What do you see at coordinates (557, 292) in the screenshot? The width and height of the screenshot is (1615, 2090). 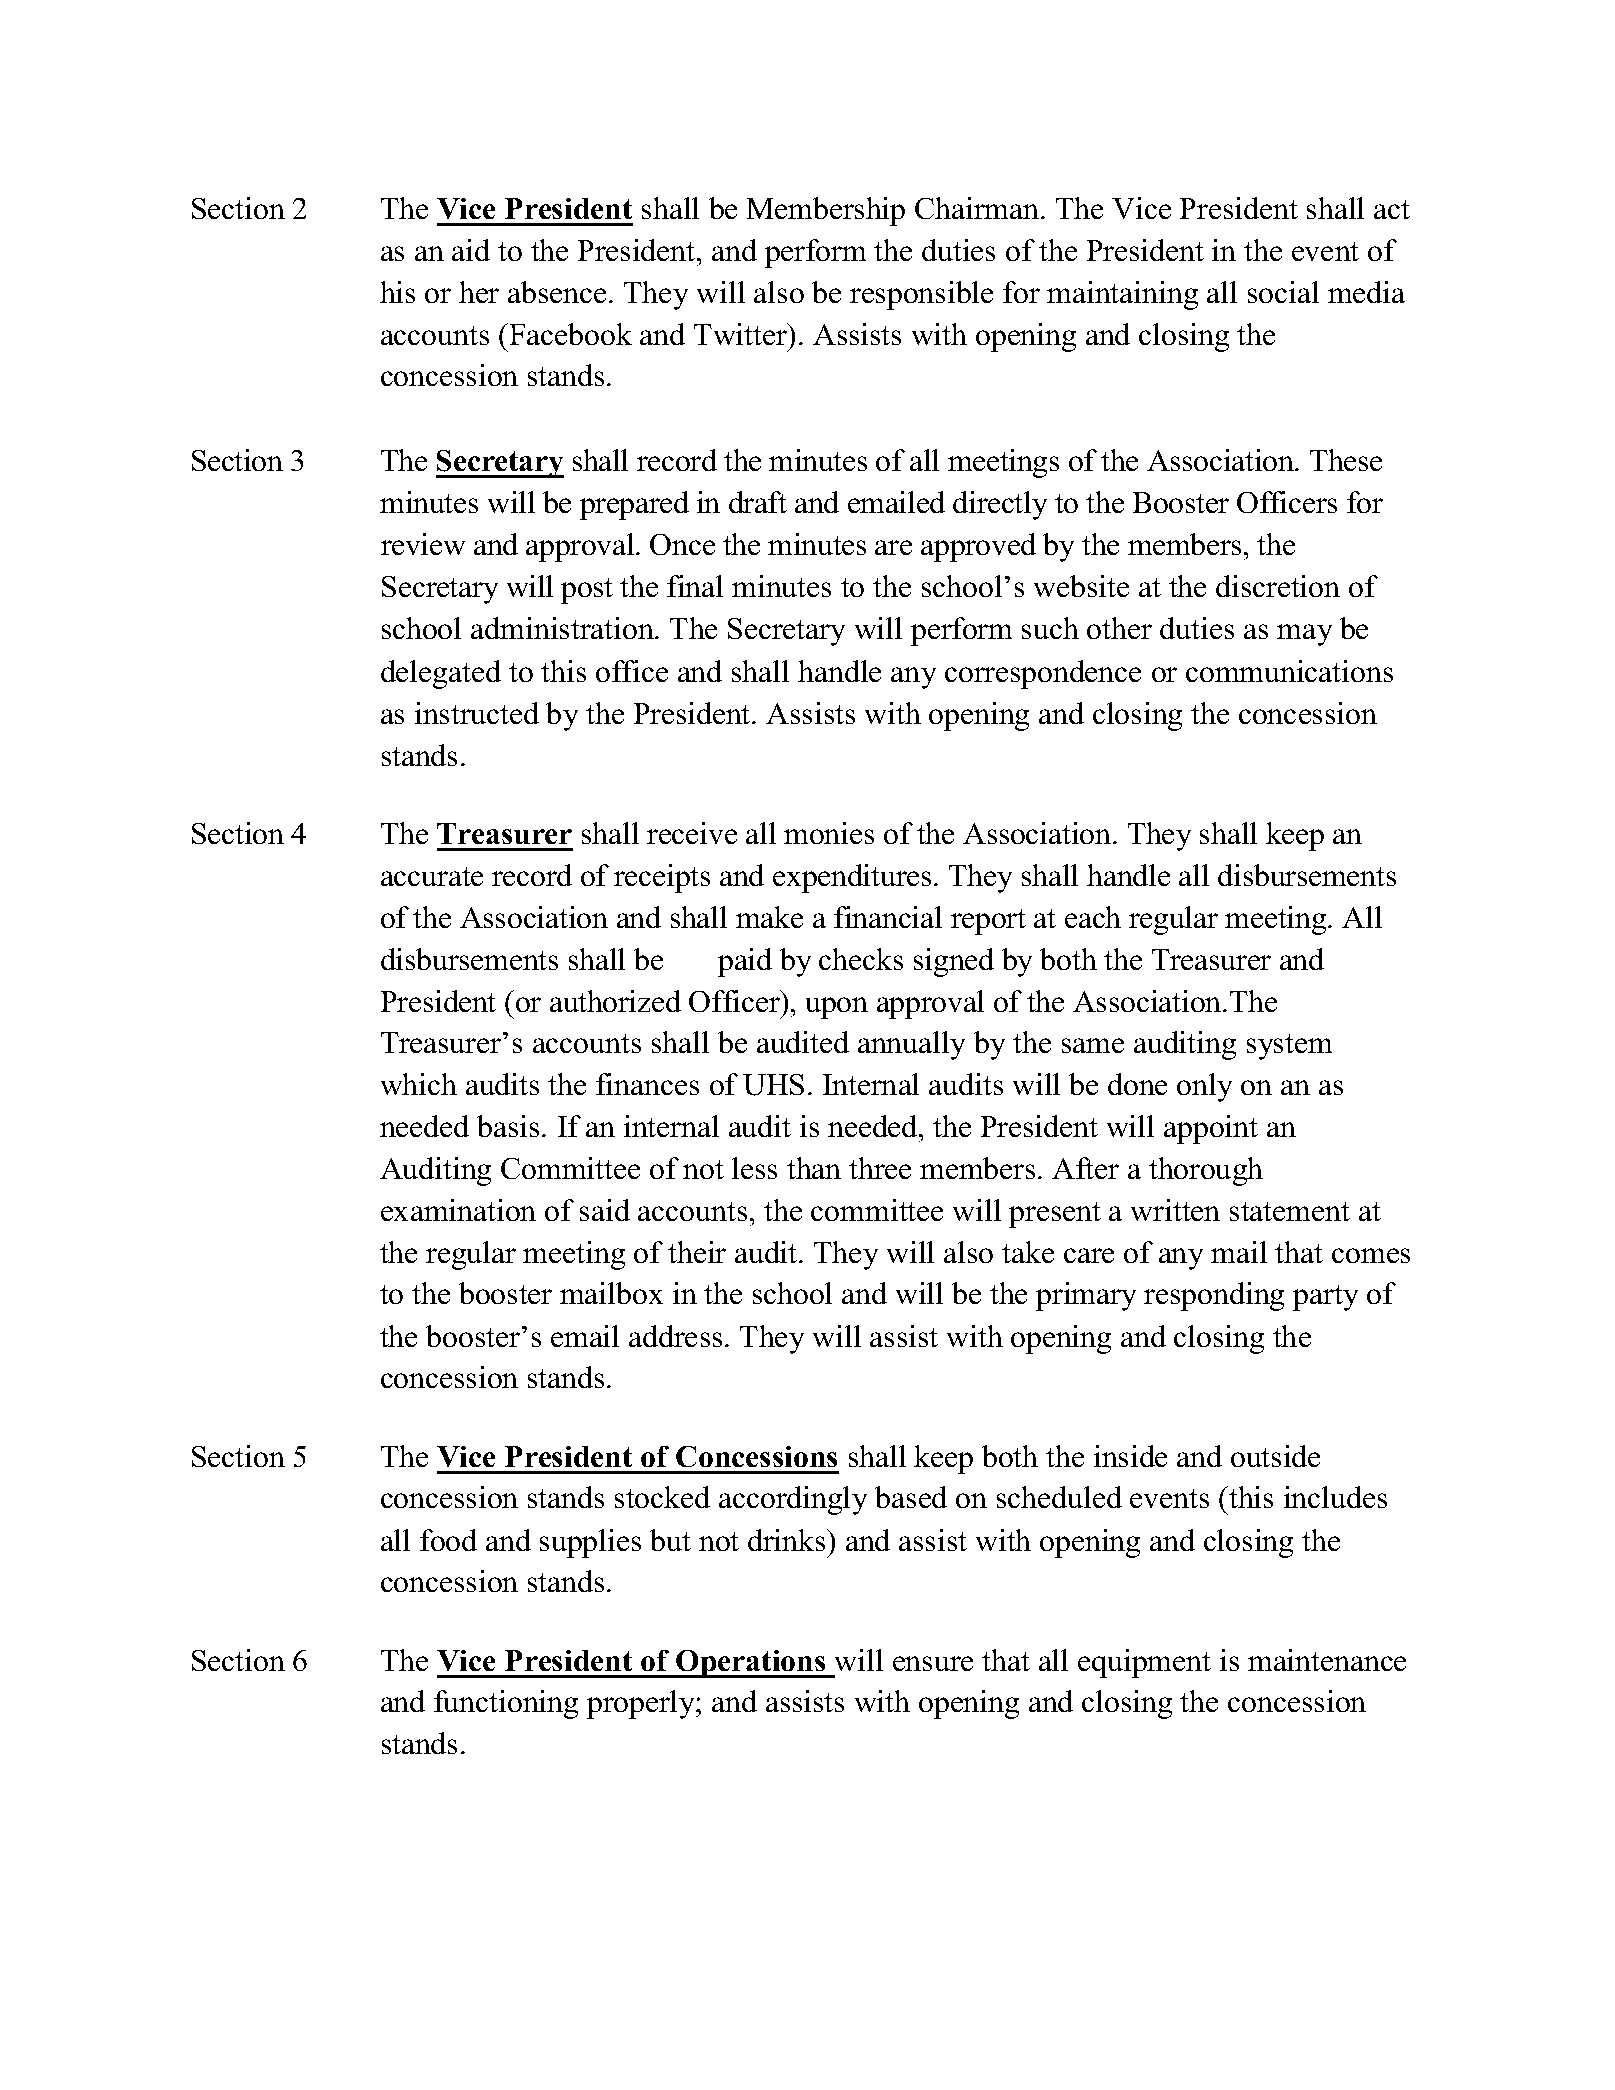 I see `absence` at bounding box center [557, 292].
